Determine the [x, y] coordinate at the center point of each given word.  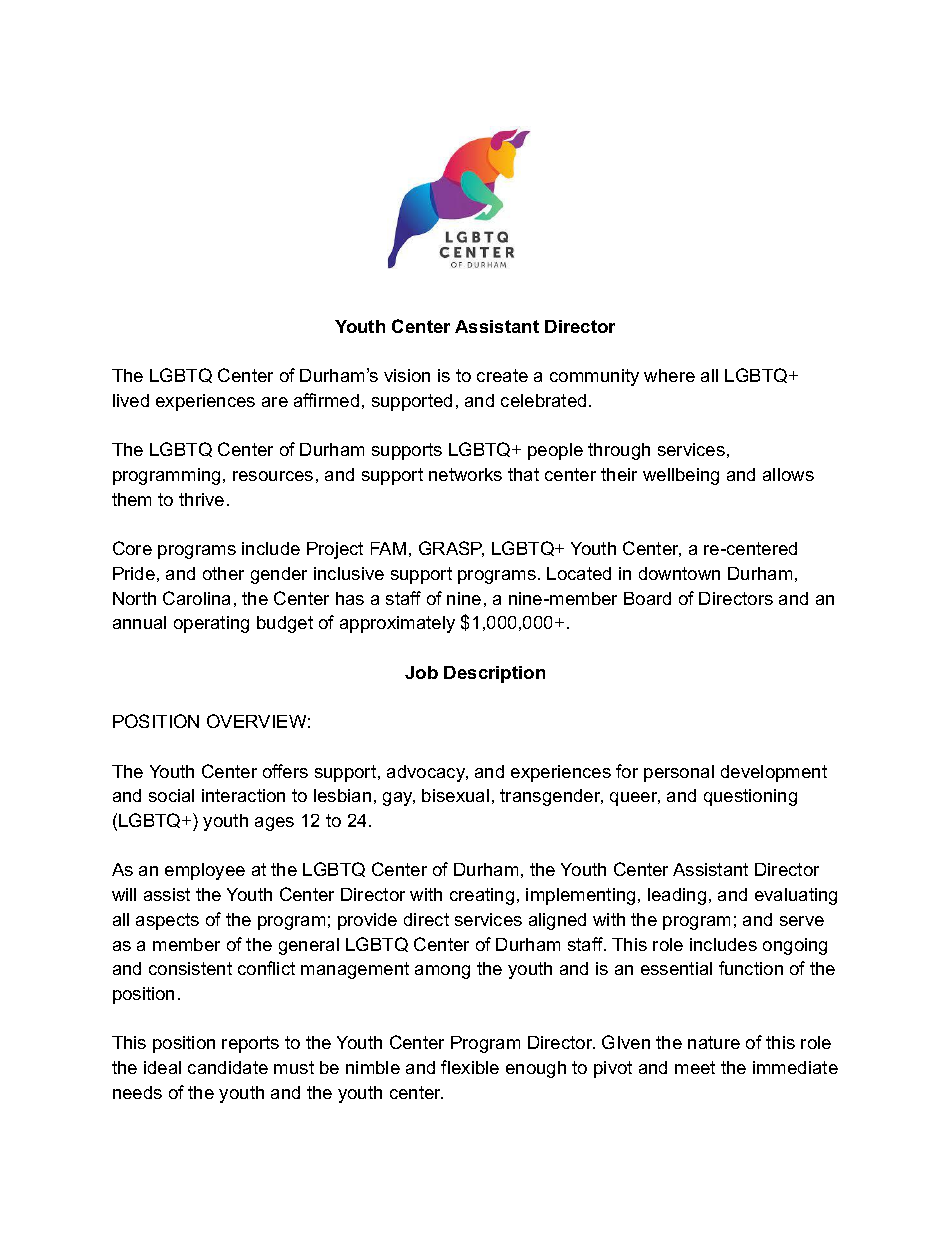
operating [211, 624]
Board [647, 598]
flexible [470, 1067]
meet [695, 1067]
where [669, 375]
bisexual [455, 795]
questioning [750, 797]
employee [205, 871]
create [502, 375]
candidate [228, 1067]
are [275, 402]
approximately [397, 624]
